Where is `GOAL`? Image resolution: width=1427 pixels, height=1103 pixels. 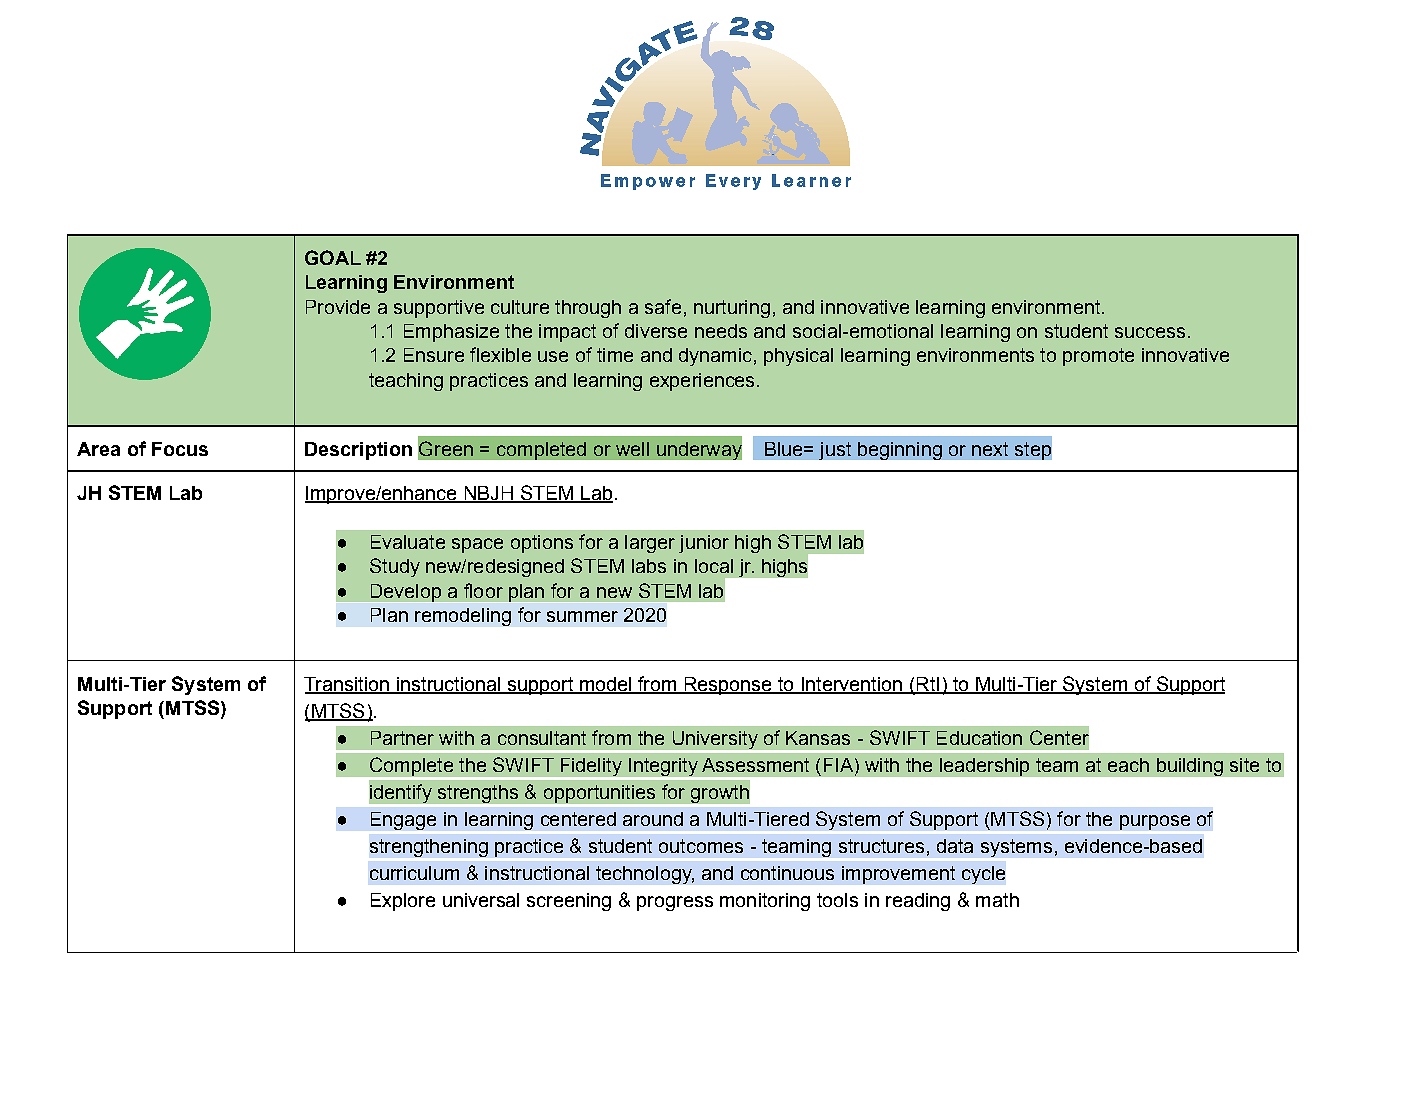 GOAL is located at coordinates (333, 257).
